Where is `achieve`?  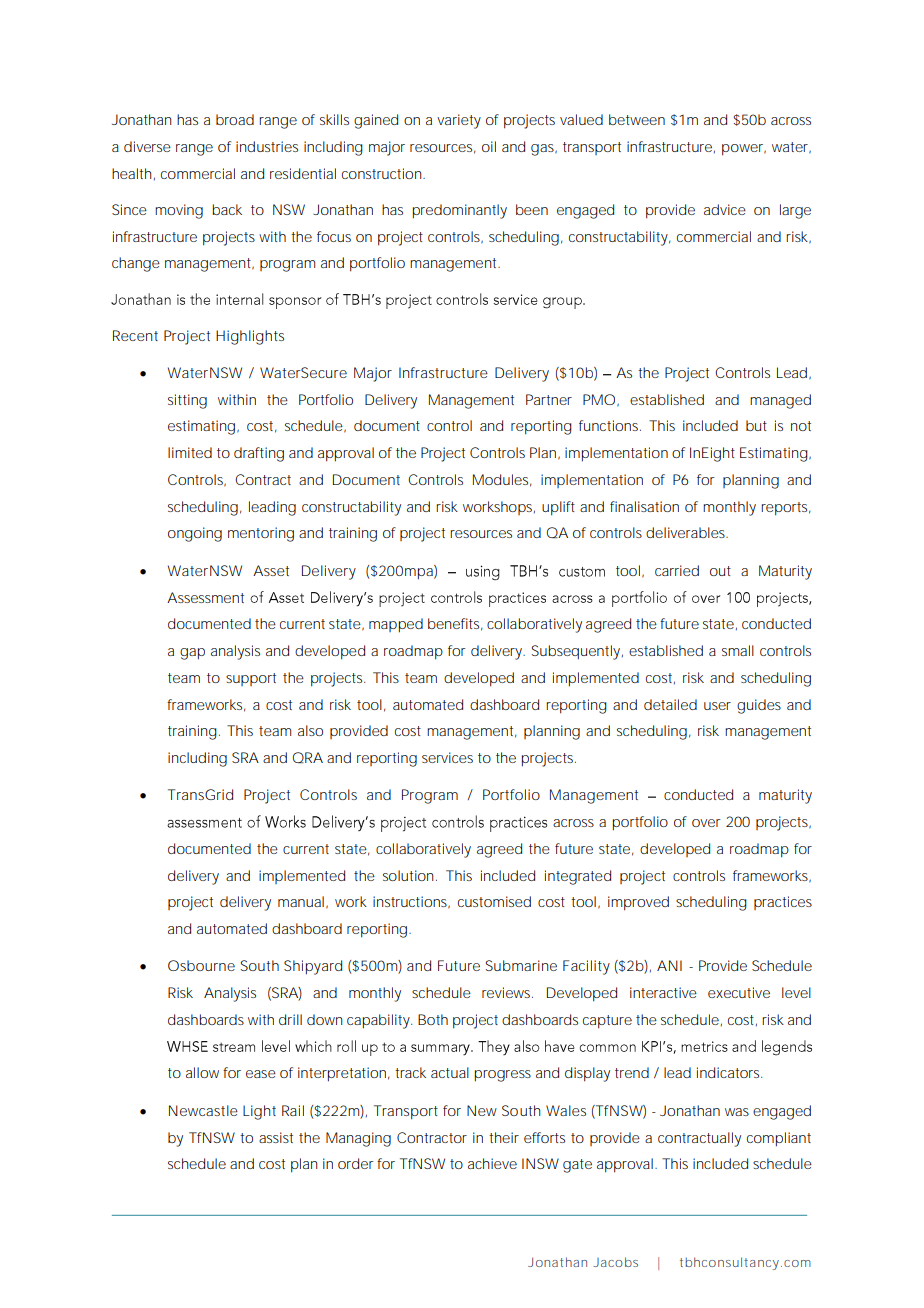
achieve is located at coordinates (492, 1163).
